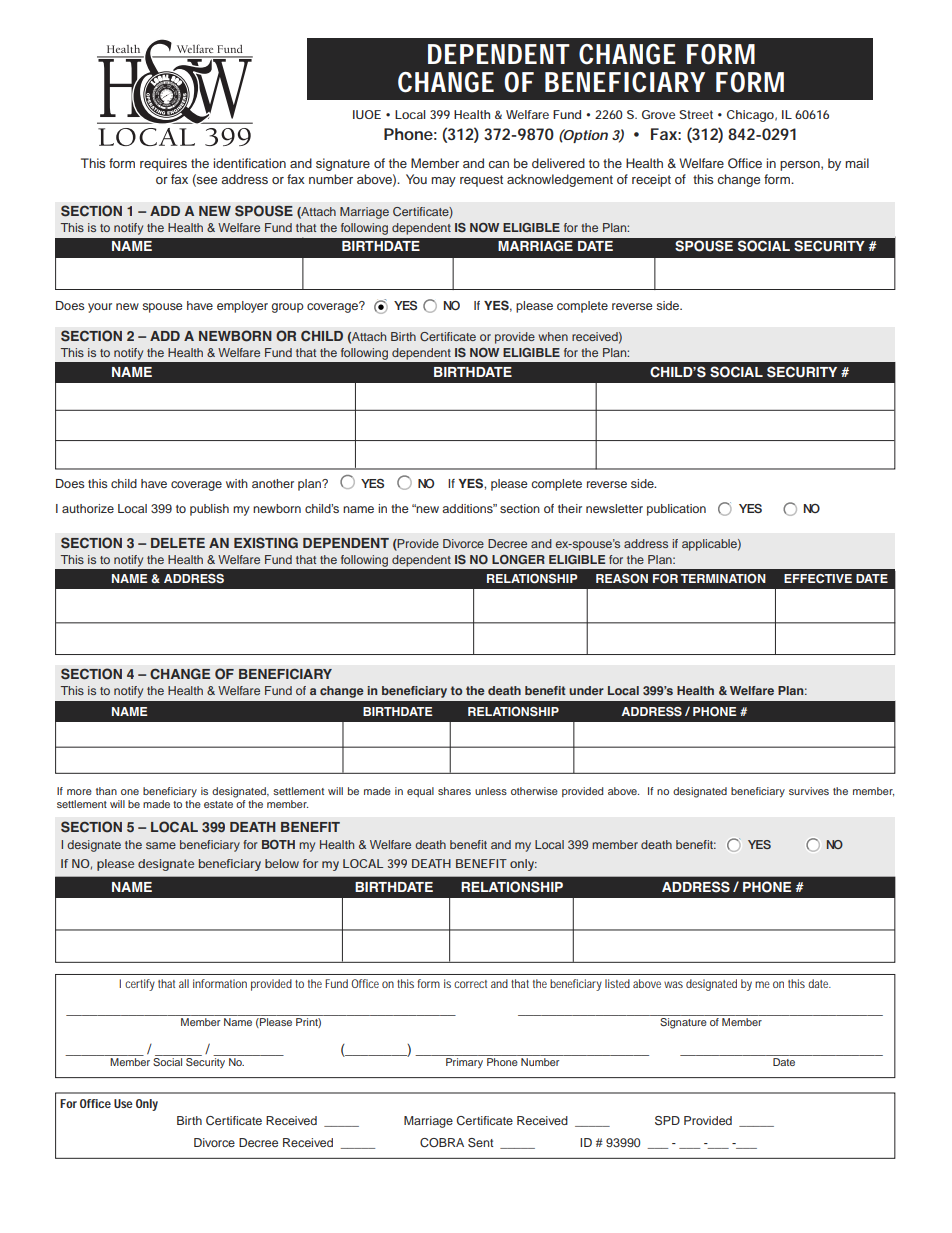 Image resolution: width=952 pixels, height=1233 pixels. I want to click on all, so click(184, 983).
